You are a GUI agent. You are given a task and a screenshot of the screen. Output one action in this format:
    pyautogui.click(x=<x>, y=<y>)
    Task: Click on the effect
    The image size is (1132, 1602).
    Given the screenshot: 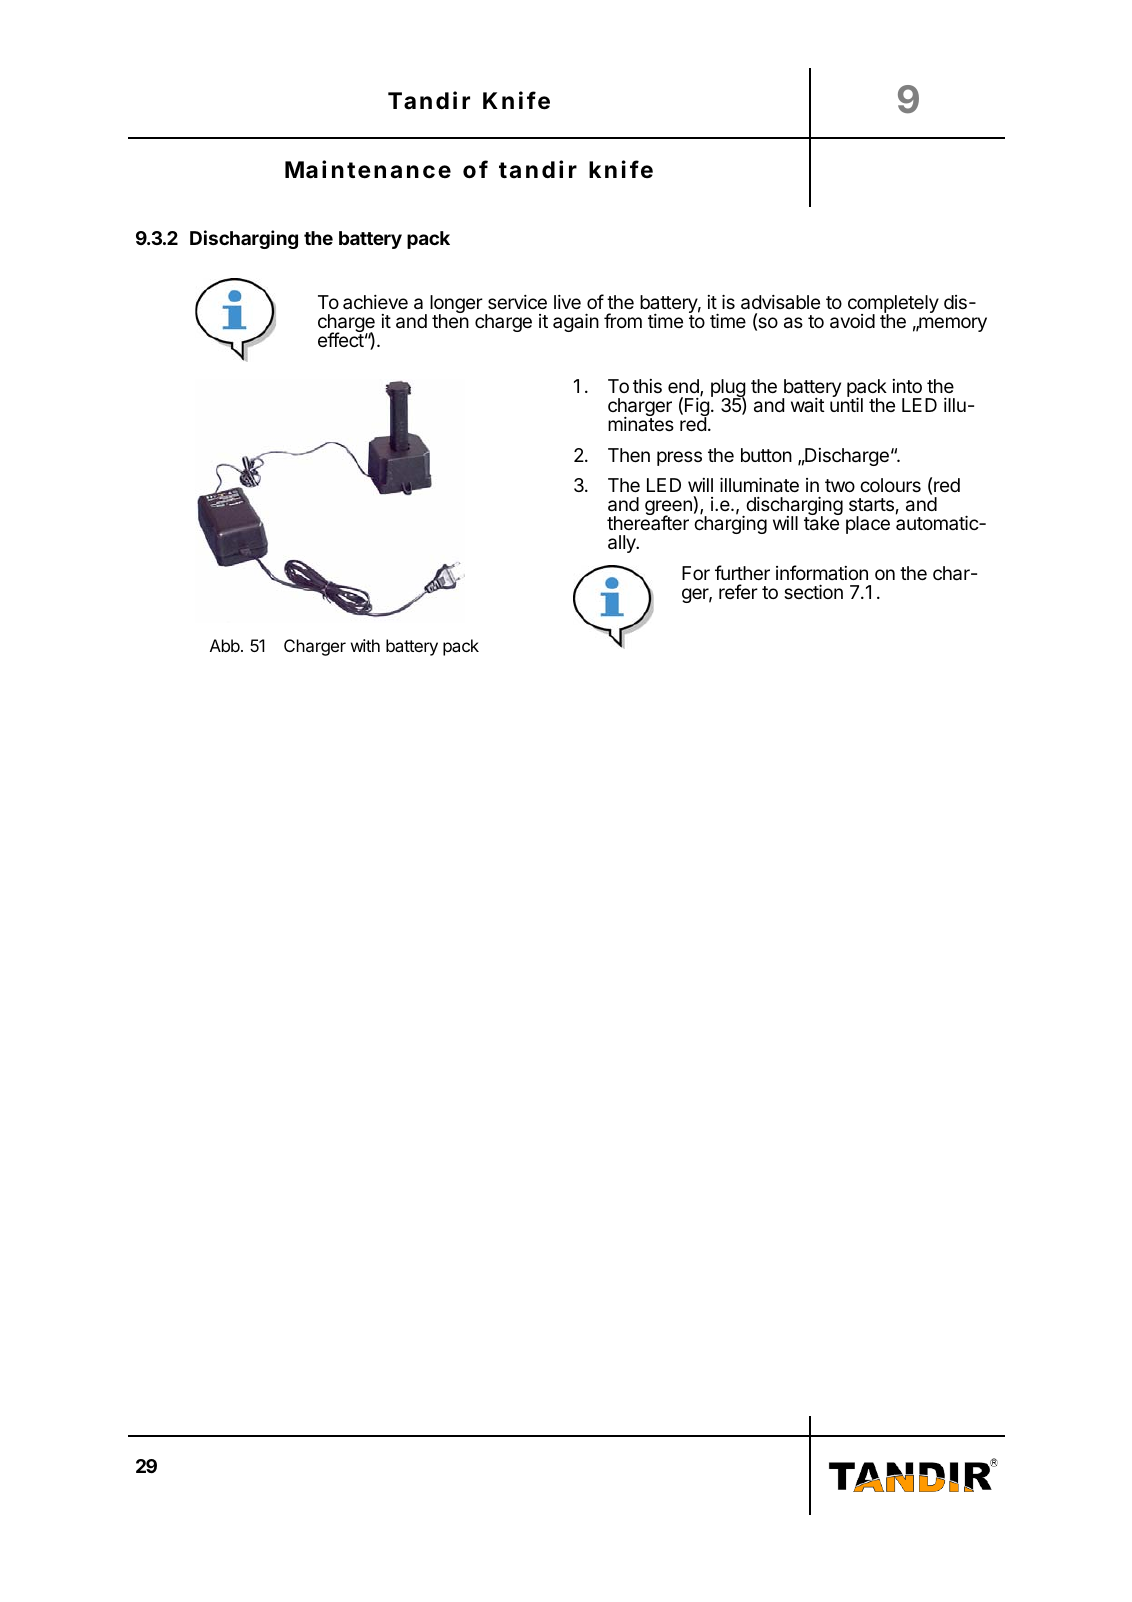 What is the action you would take?
    pyautogui.click(x=341, y=339)
